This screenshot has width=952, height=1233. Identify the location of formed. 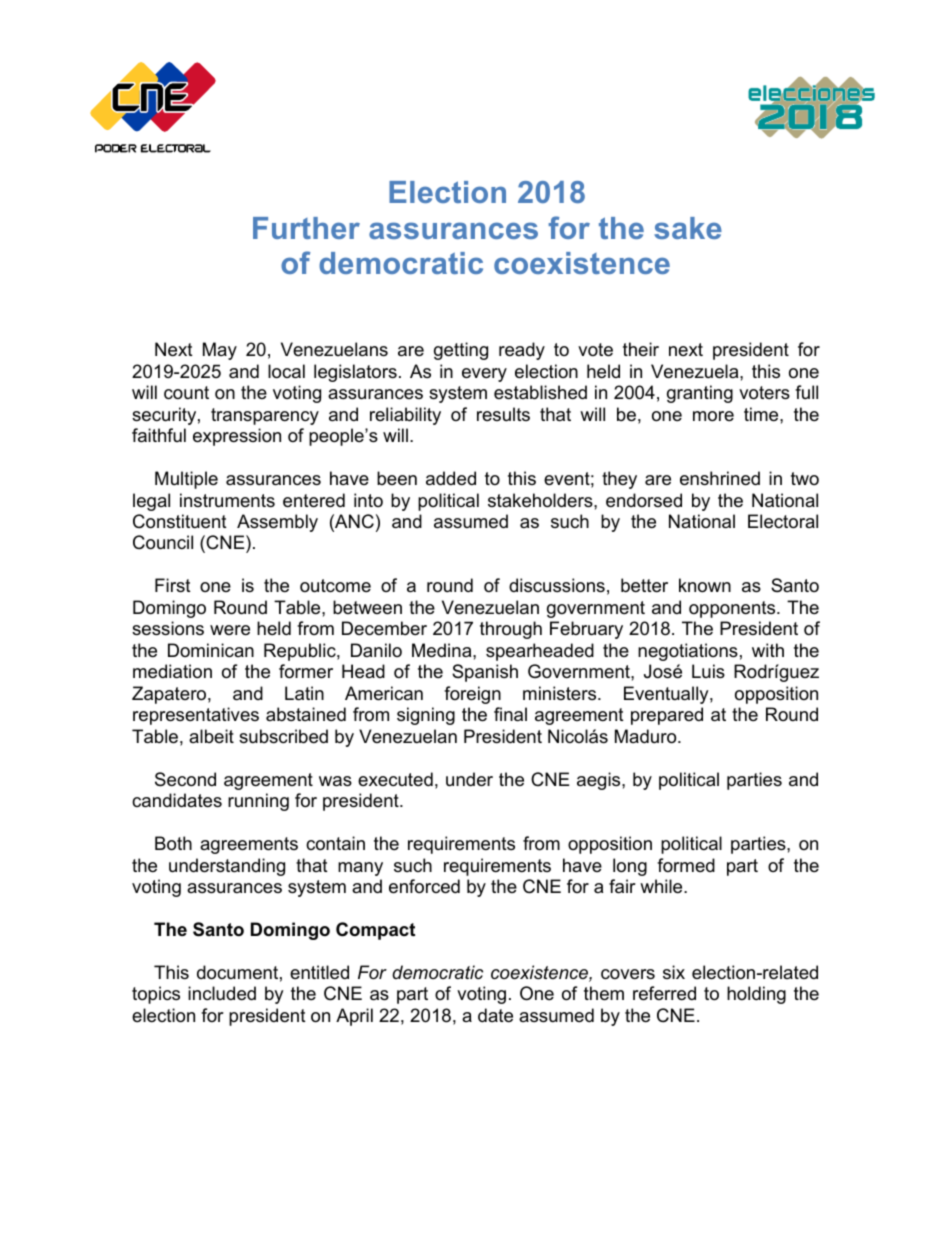
(686, 865).
